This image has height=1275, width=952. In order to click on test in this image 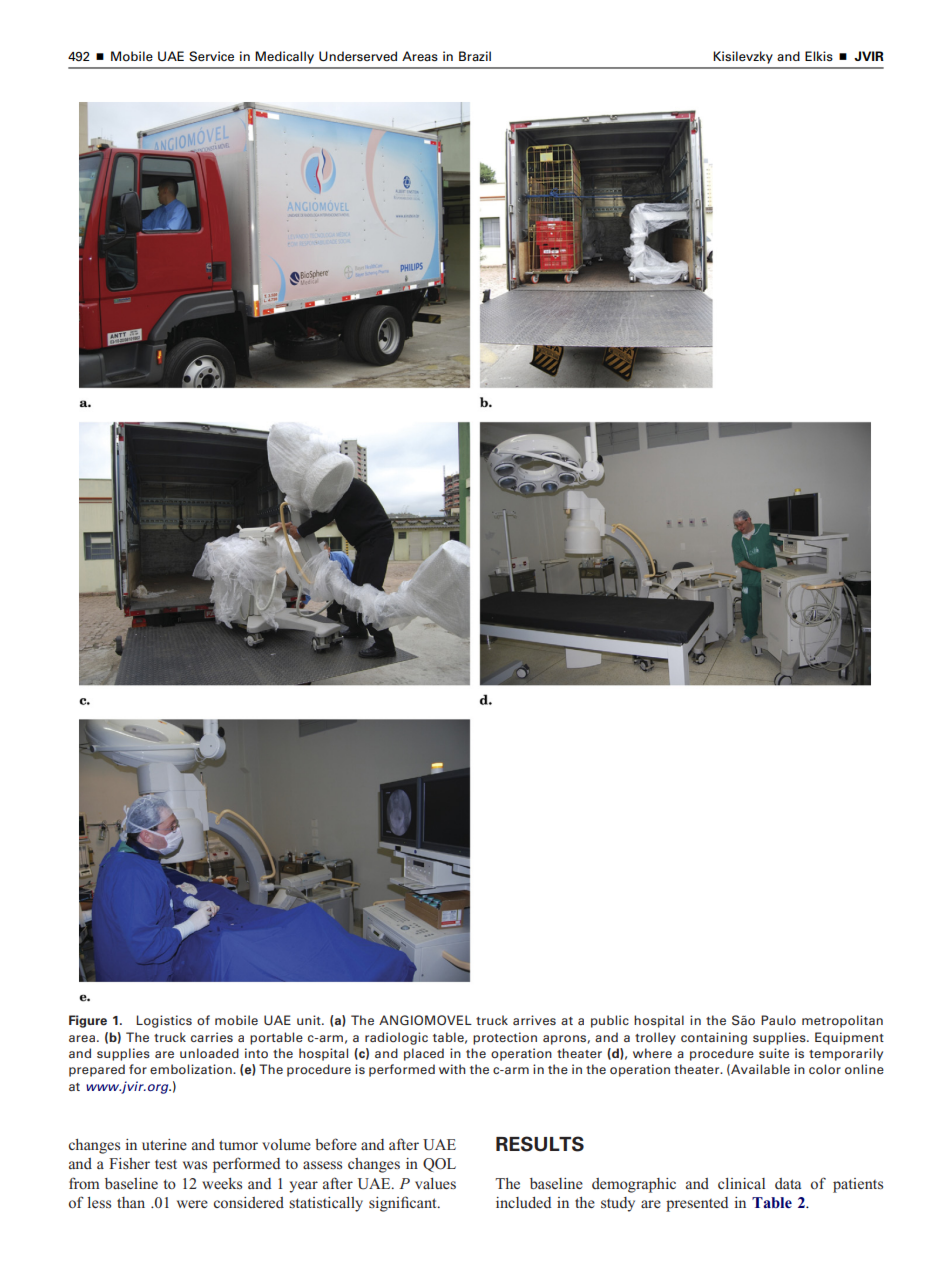, I will do `click(166, 1164)`.
